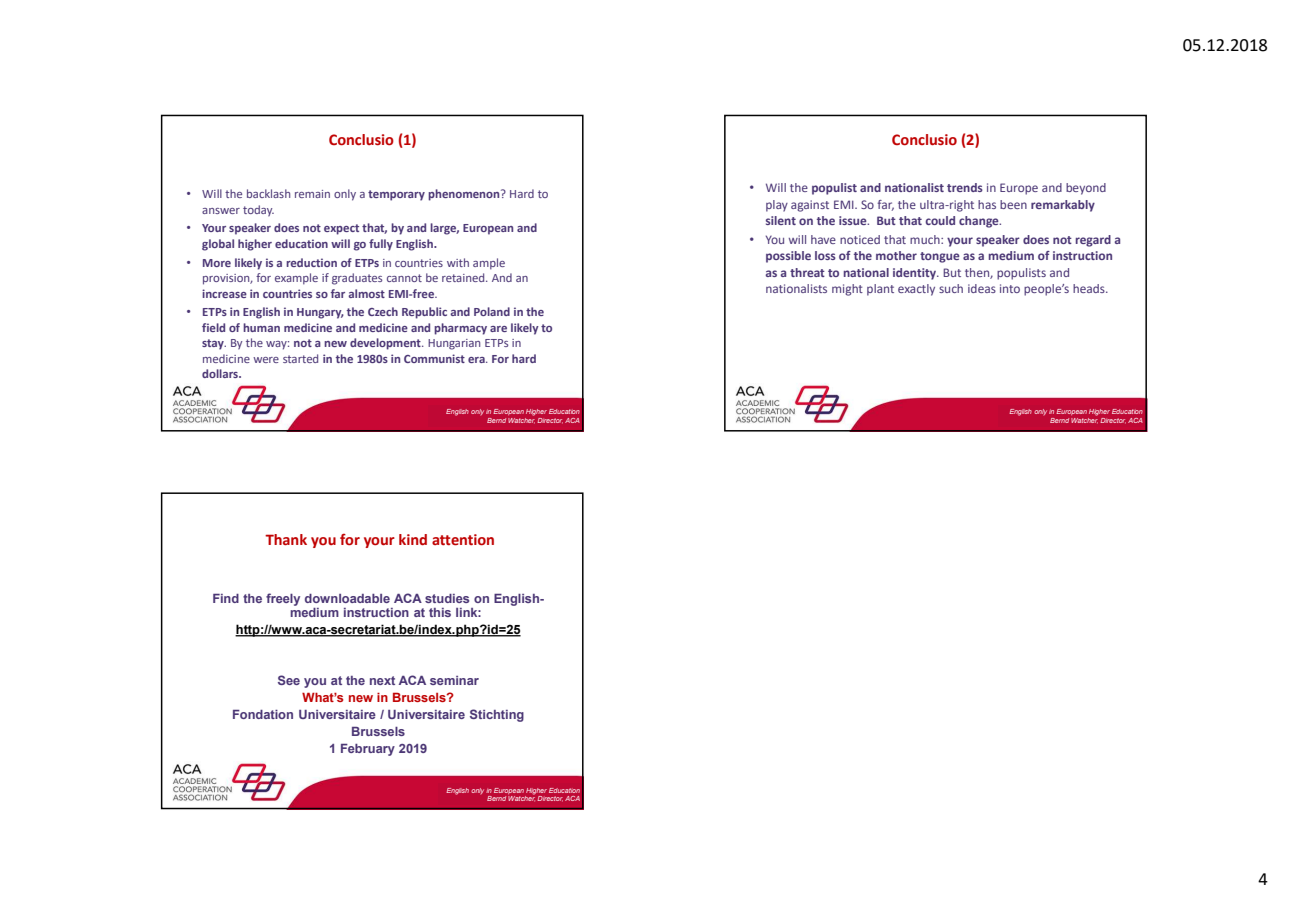  Describe the element at coordinates (777, 206) in the image. I see `play` at that location.
